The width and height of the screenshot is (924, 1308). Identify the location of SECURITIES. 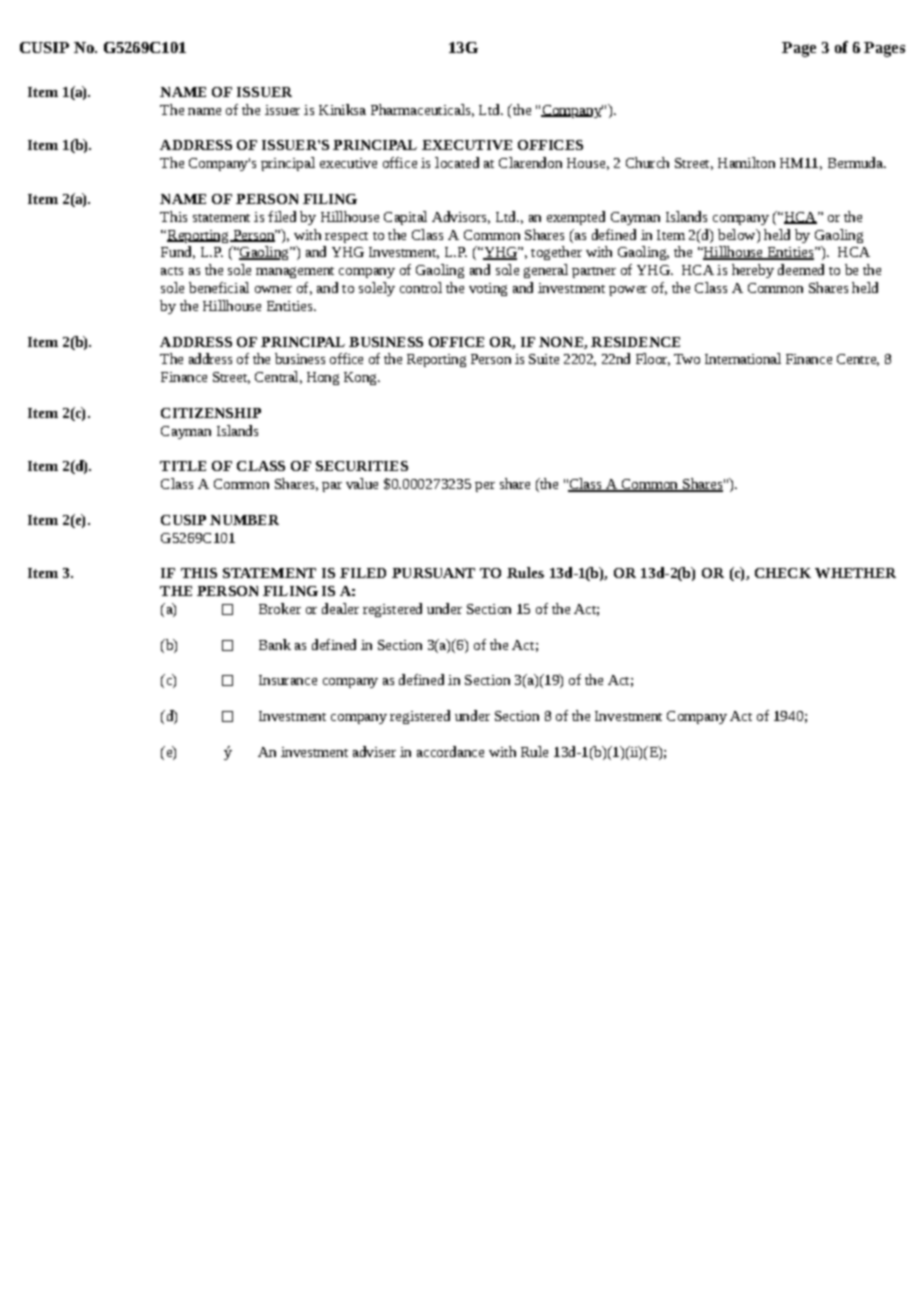
(362, 466).
